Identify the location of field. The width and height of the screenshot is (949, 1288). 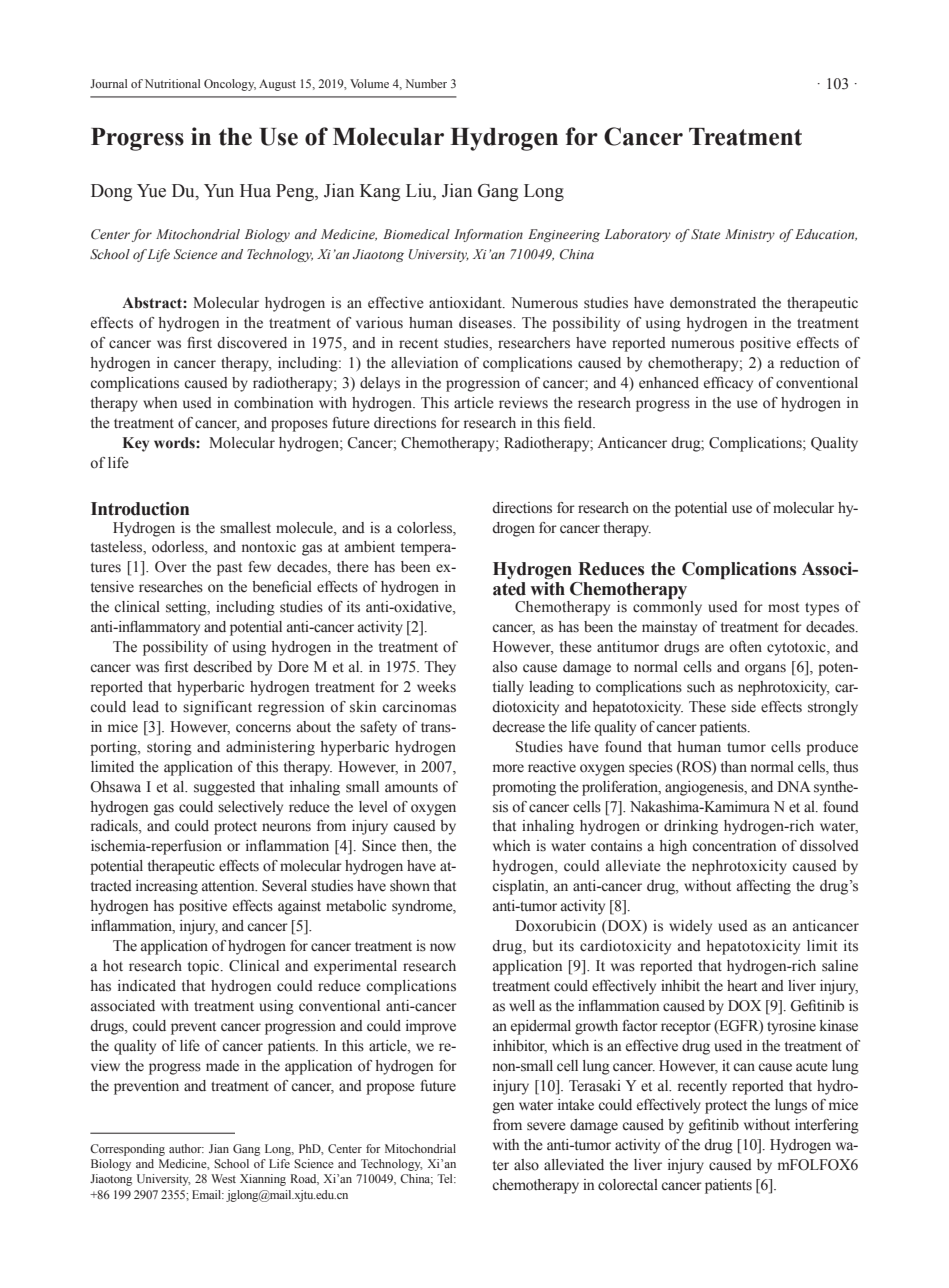
(579, 423).
